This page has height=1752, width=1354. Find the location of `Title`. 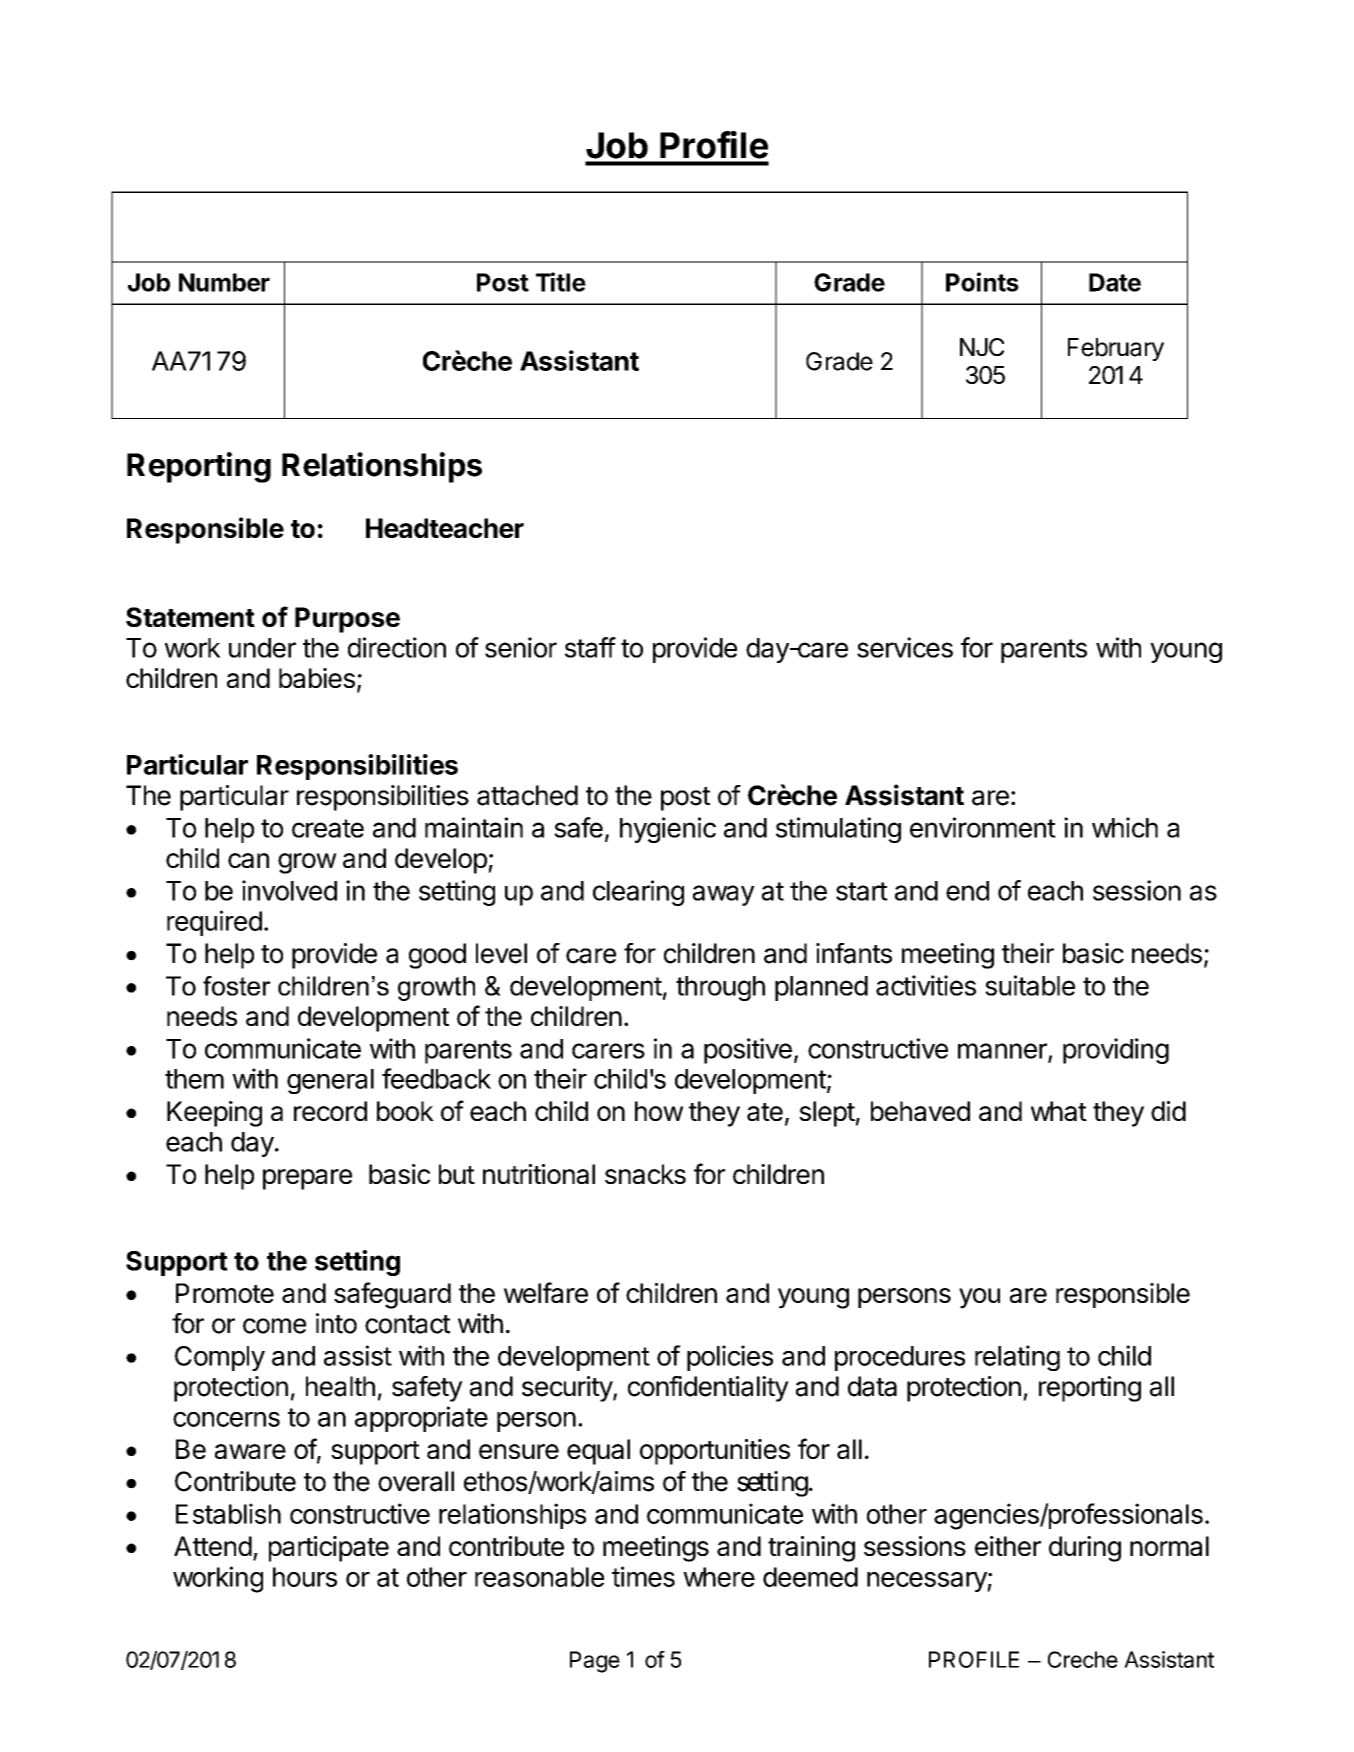

Title is located at coordinates (561, 282).
